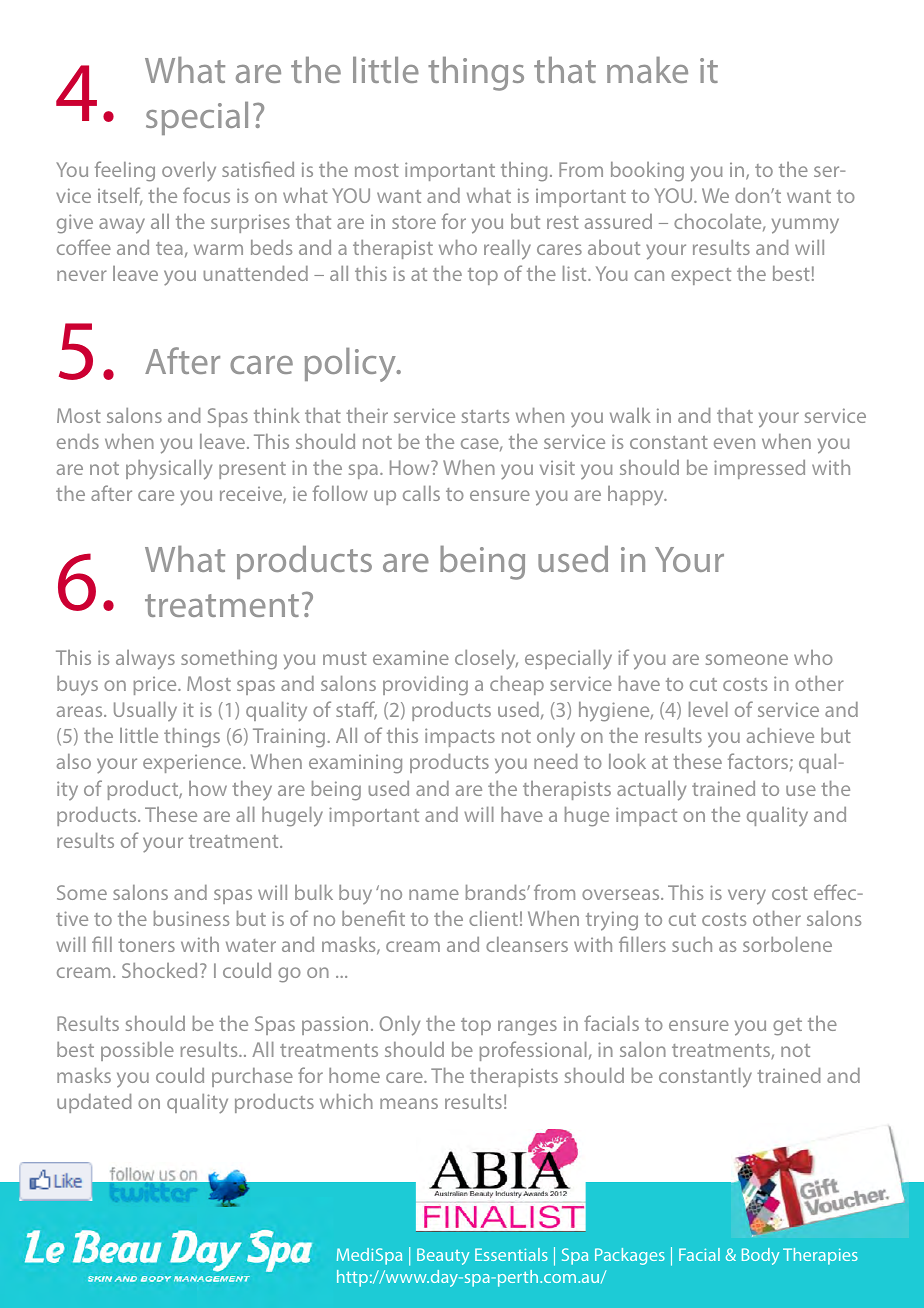  Describe the element at coordinates (425, 686) in the image. I see `providing` at that location.
